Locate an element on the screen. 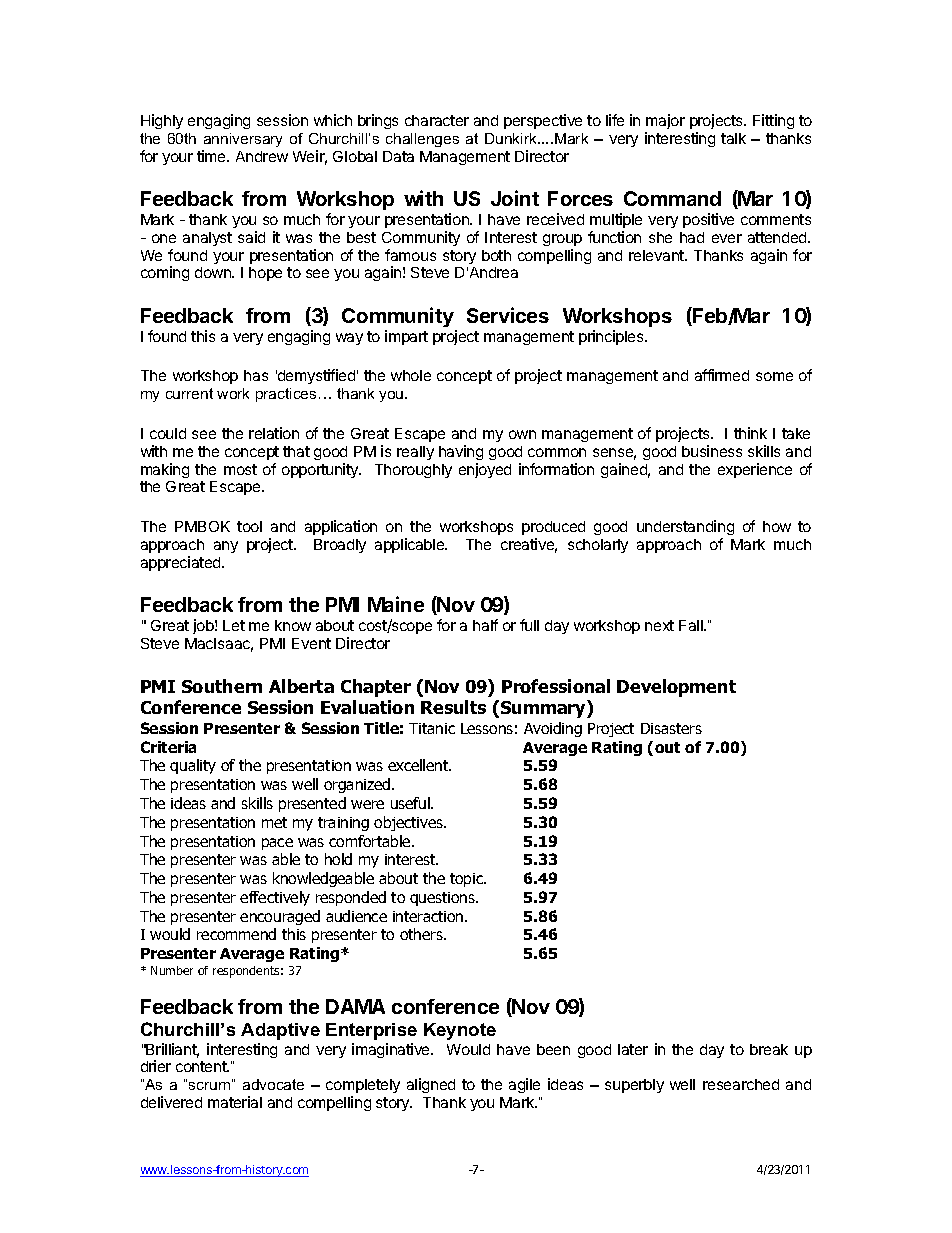  researched is located at coordinates (741, 1084).
